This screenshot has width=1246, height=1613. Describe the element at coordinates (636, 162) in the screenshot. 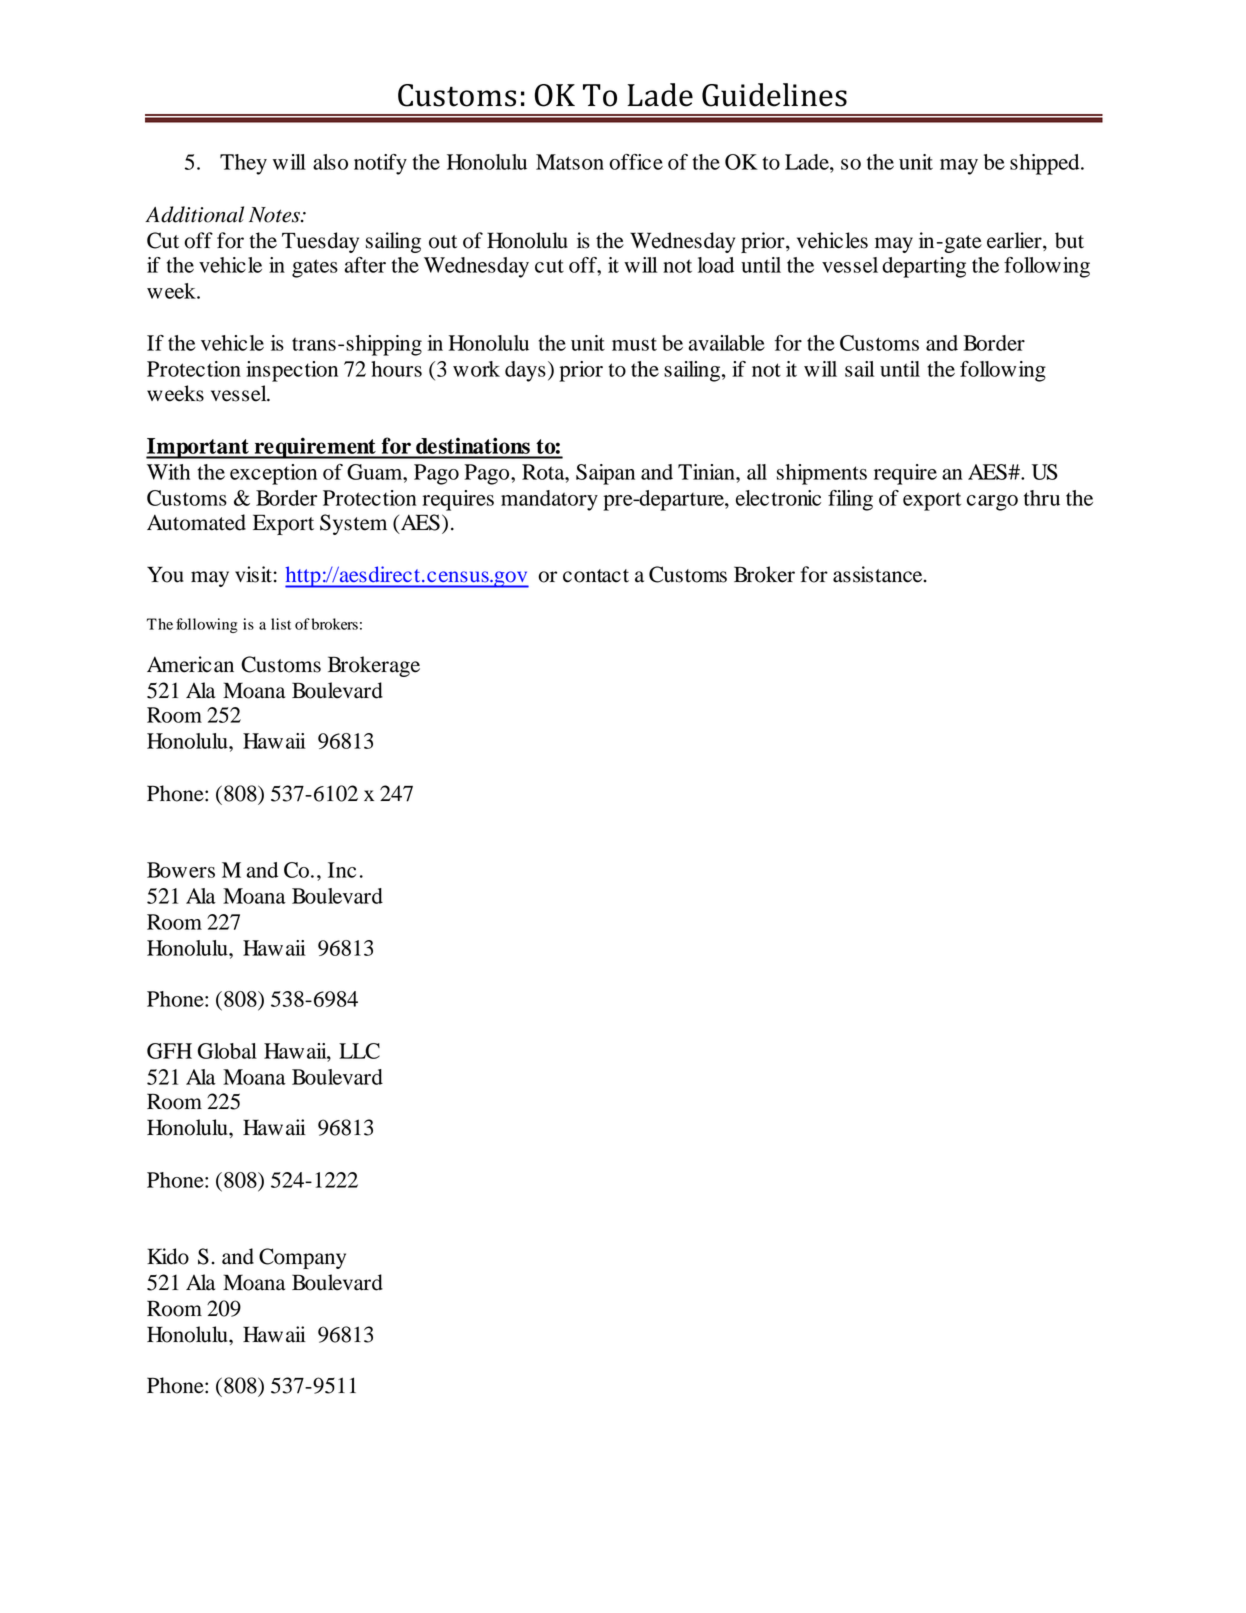

I see `office` at that location.
